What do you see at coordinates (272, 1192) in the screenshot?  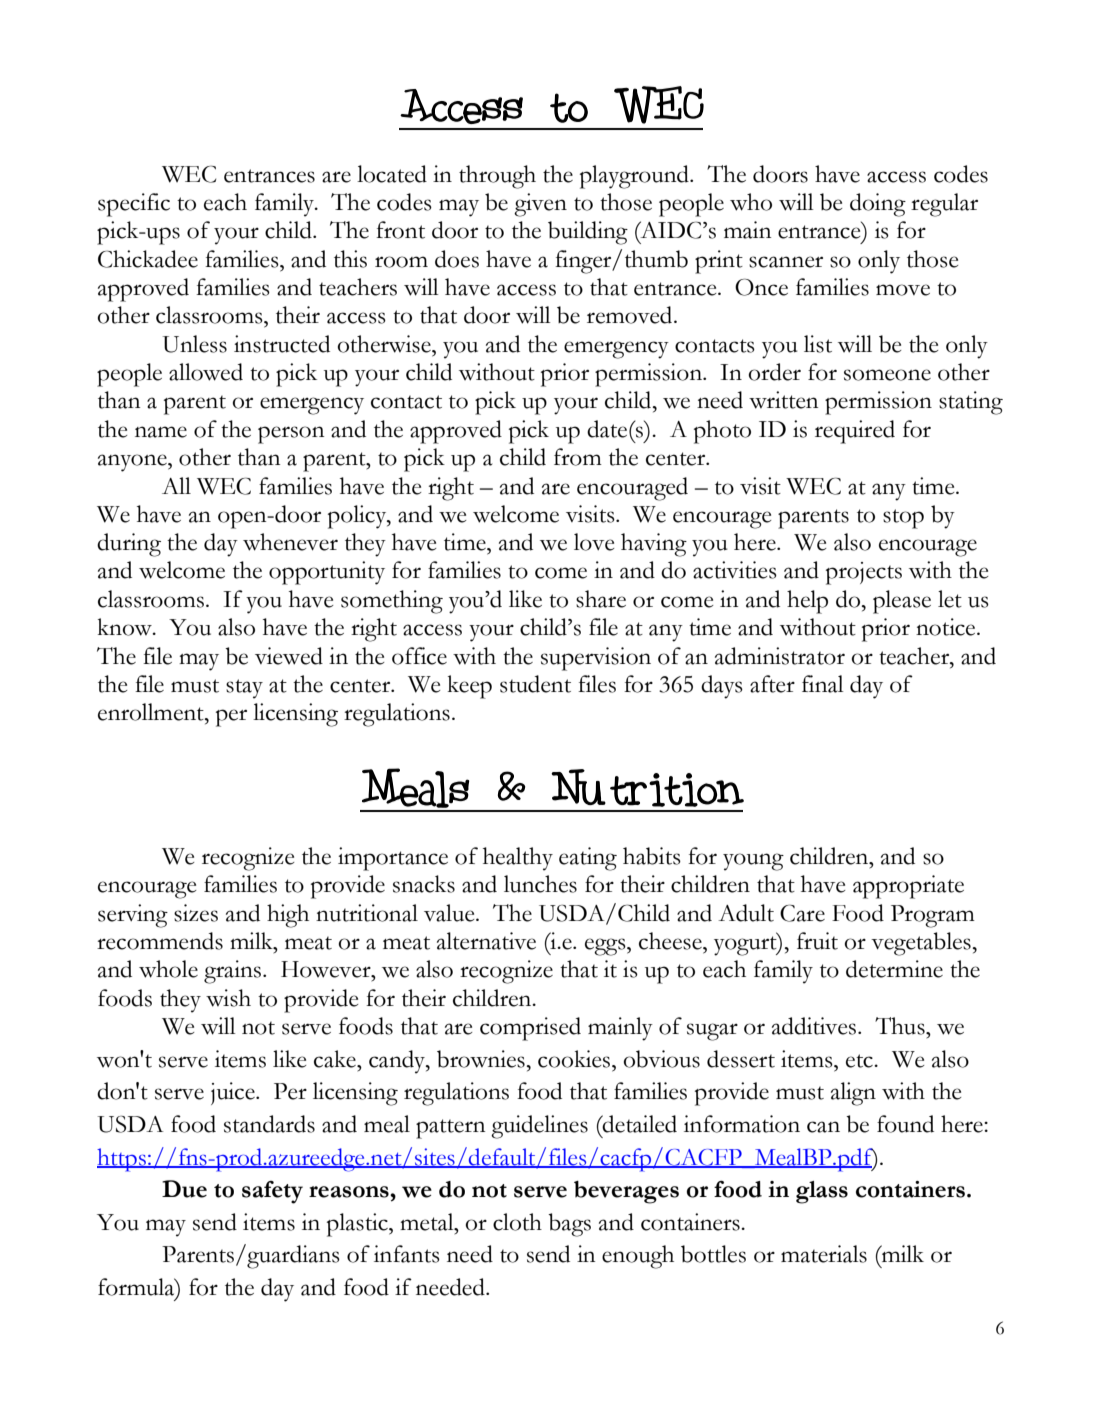 I see `safety` at bounding box center [272, 1192].
